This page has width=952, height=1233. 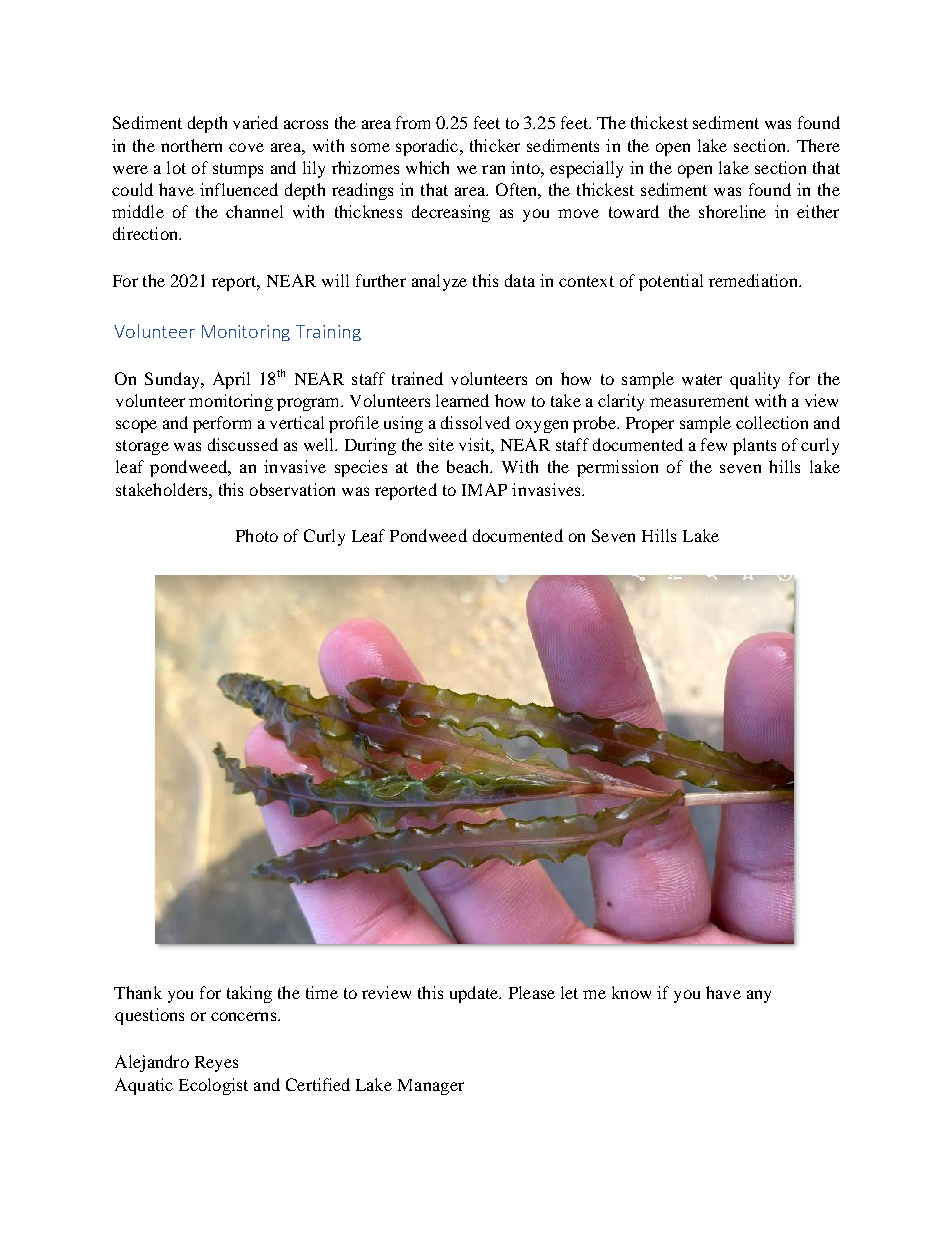 What do you see at coordinates (469, 466) in the page?
I see `beach` at bounding box center [469, 466].
